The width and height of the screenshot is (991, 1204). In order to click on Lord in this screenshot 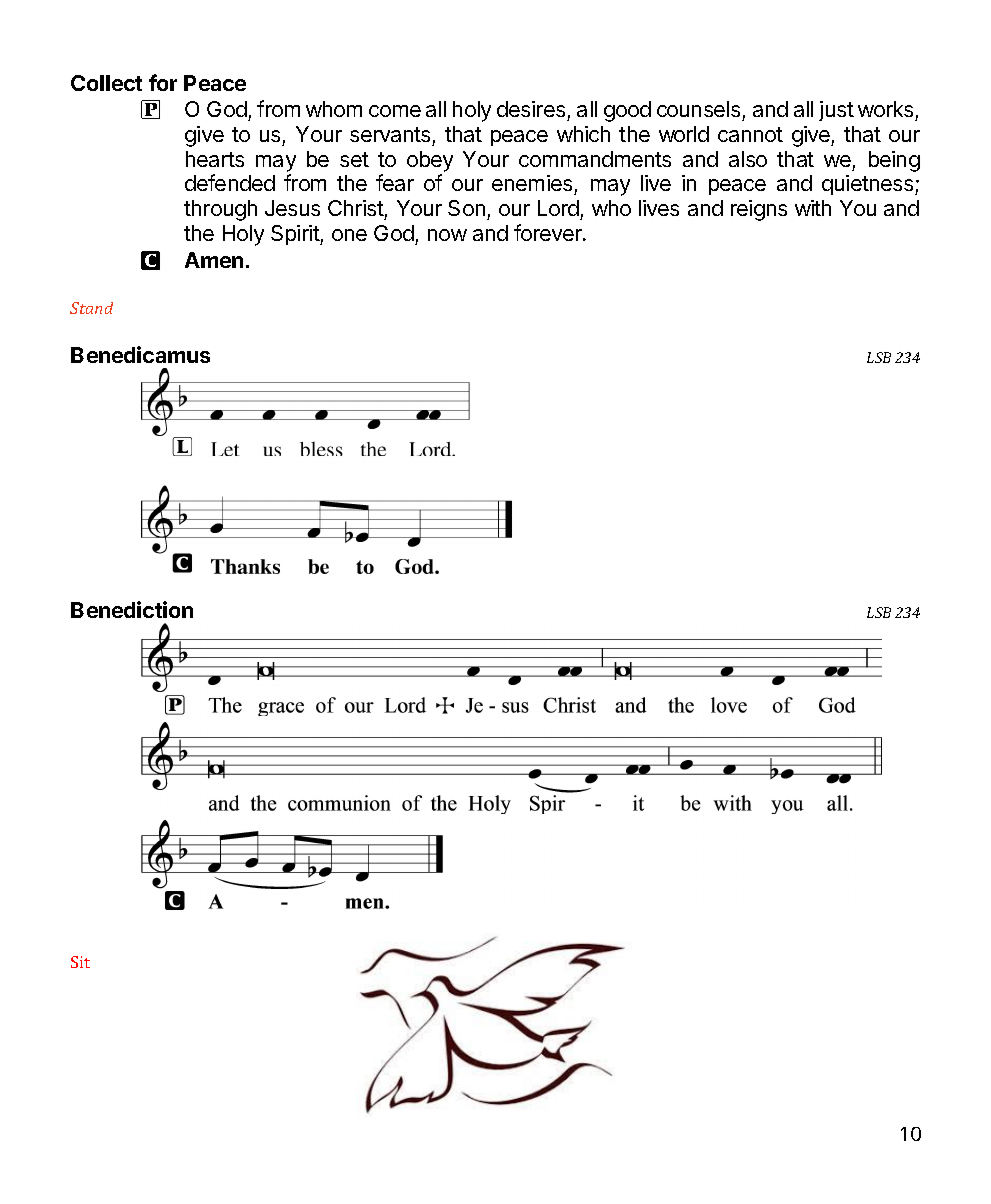, I will do `click(559, 210)`.
